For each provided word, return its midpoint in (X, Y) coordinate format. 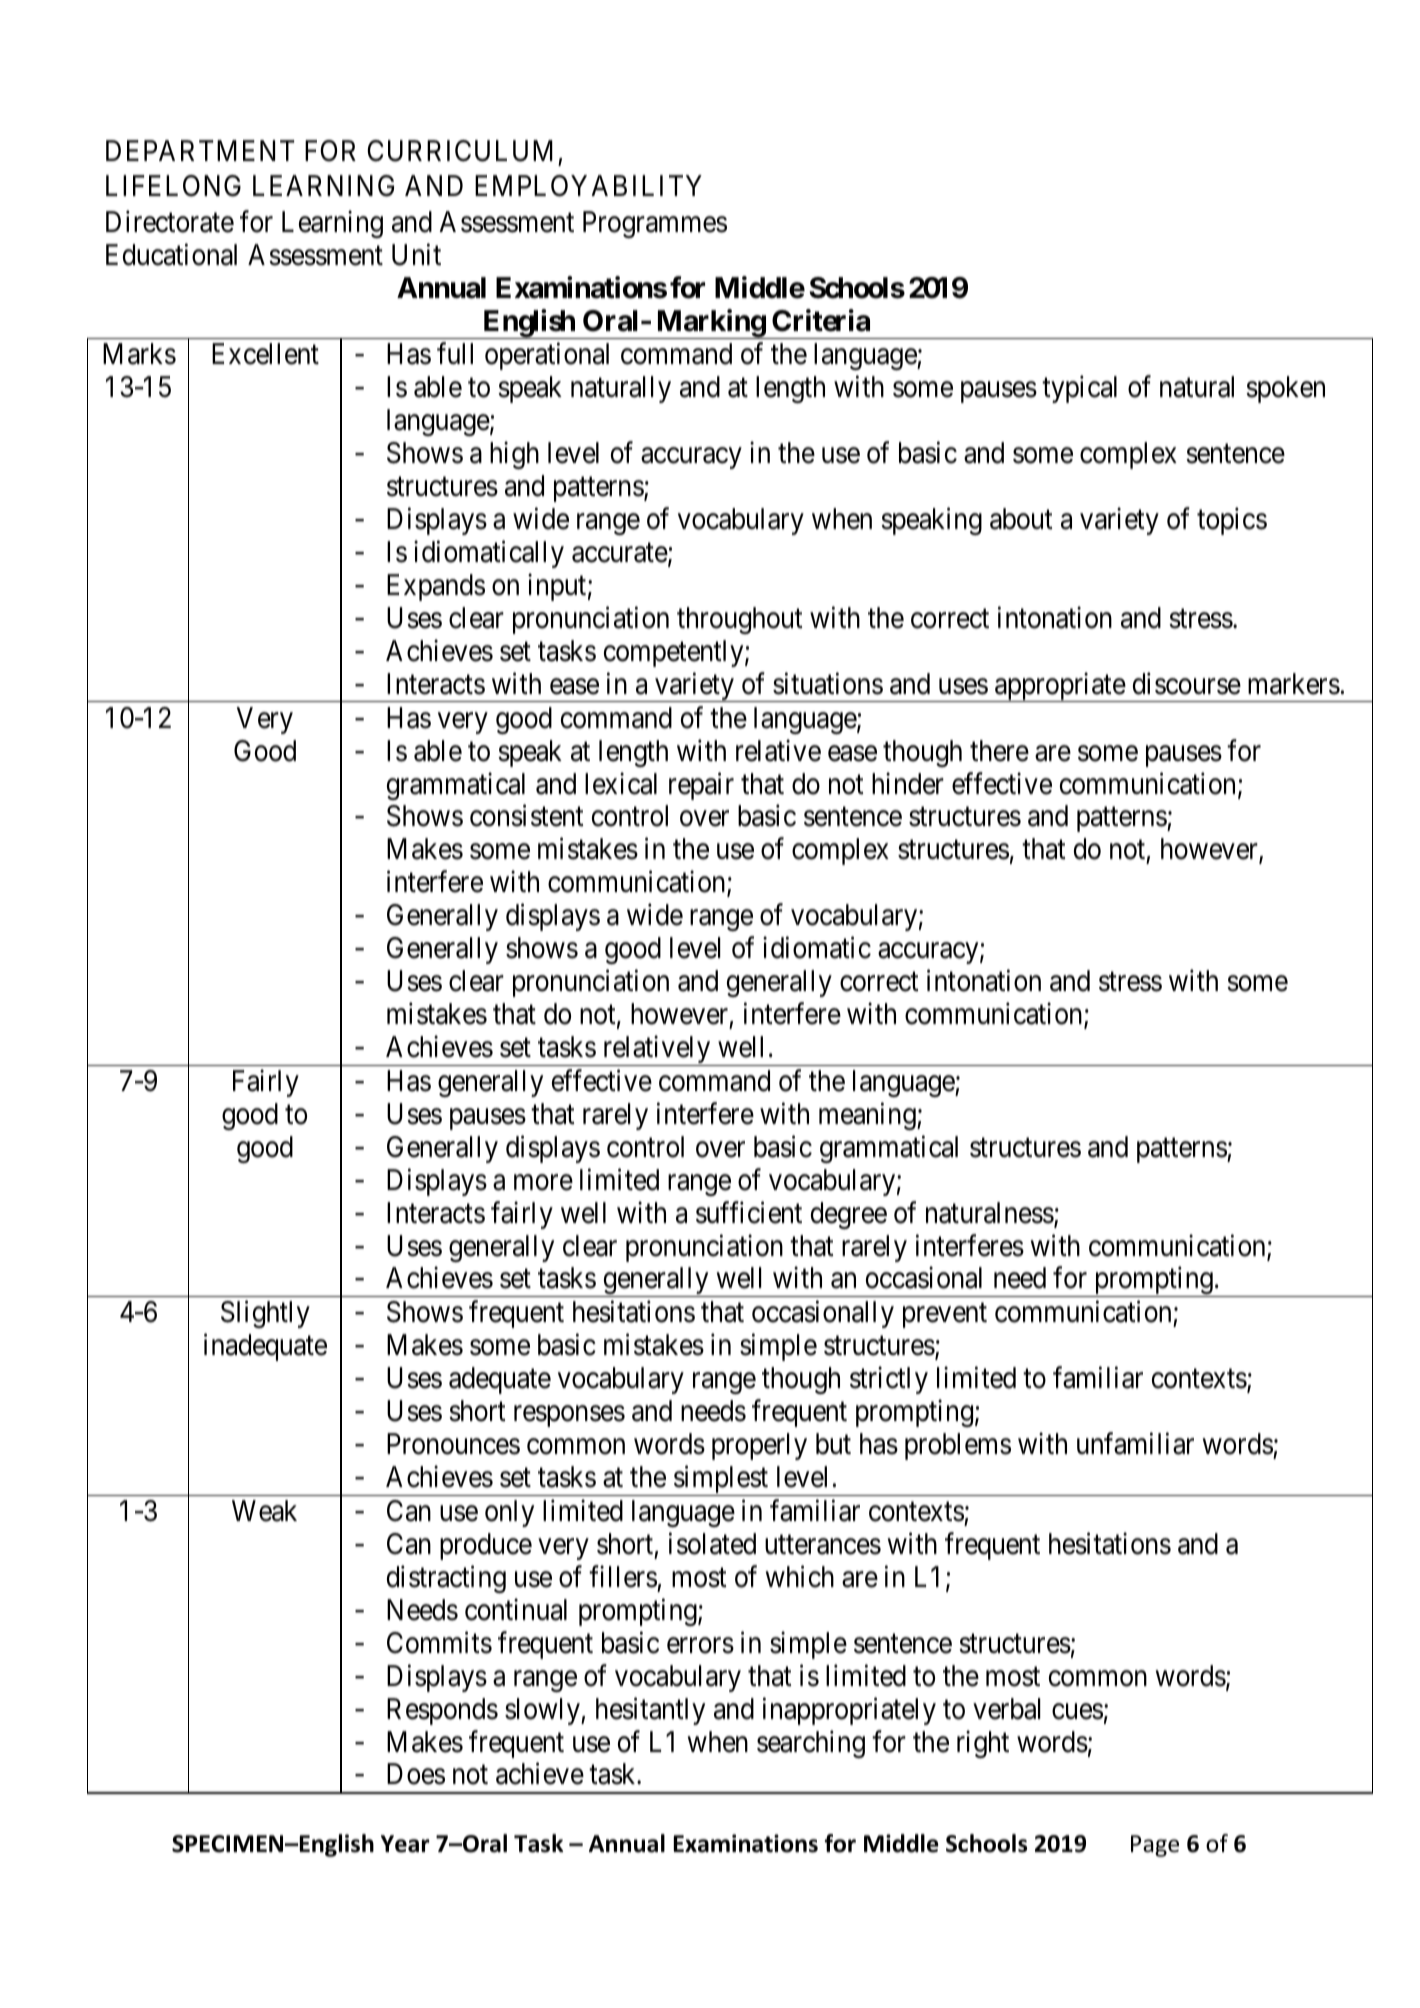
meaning (868, 1116)
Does (416, 1774)
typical (1079, 389)
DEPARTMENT (200, 150)
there (999, 751)
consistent (527, 816)
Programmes (655, 224)
